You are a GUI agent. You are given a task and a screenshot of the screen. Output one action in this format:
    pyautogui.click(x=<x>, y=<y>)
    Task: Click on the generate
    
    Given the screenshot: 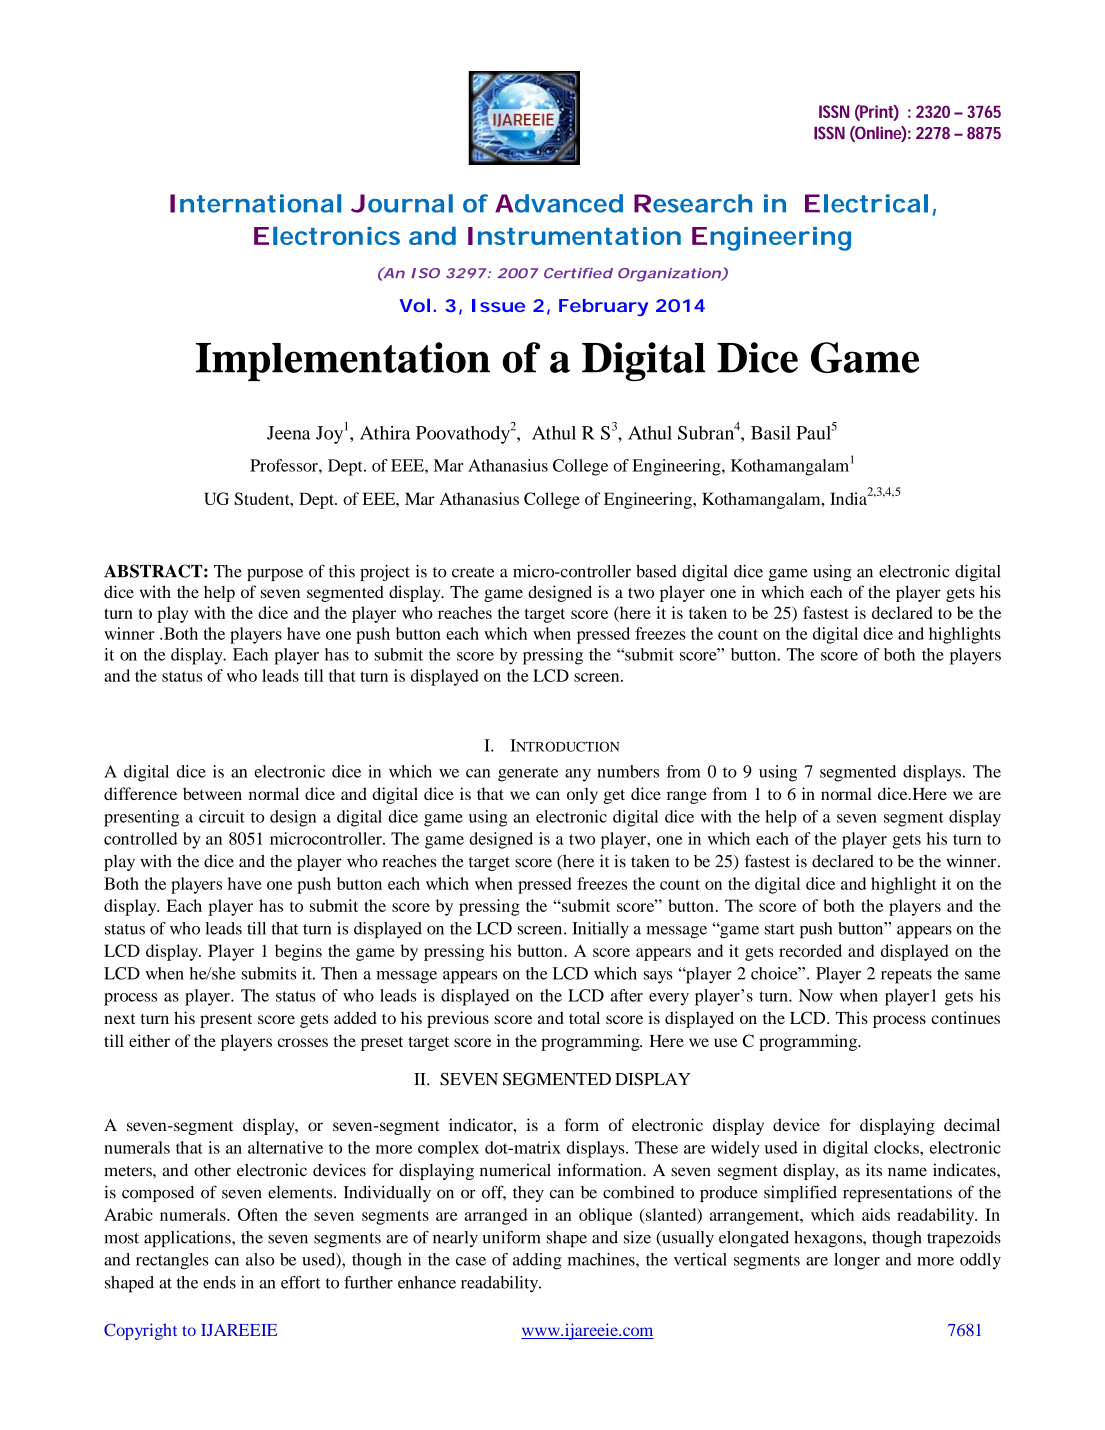 What is the action you would take?
    pyautogui.click(x=528, y=774)
